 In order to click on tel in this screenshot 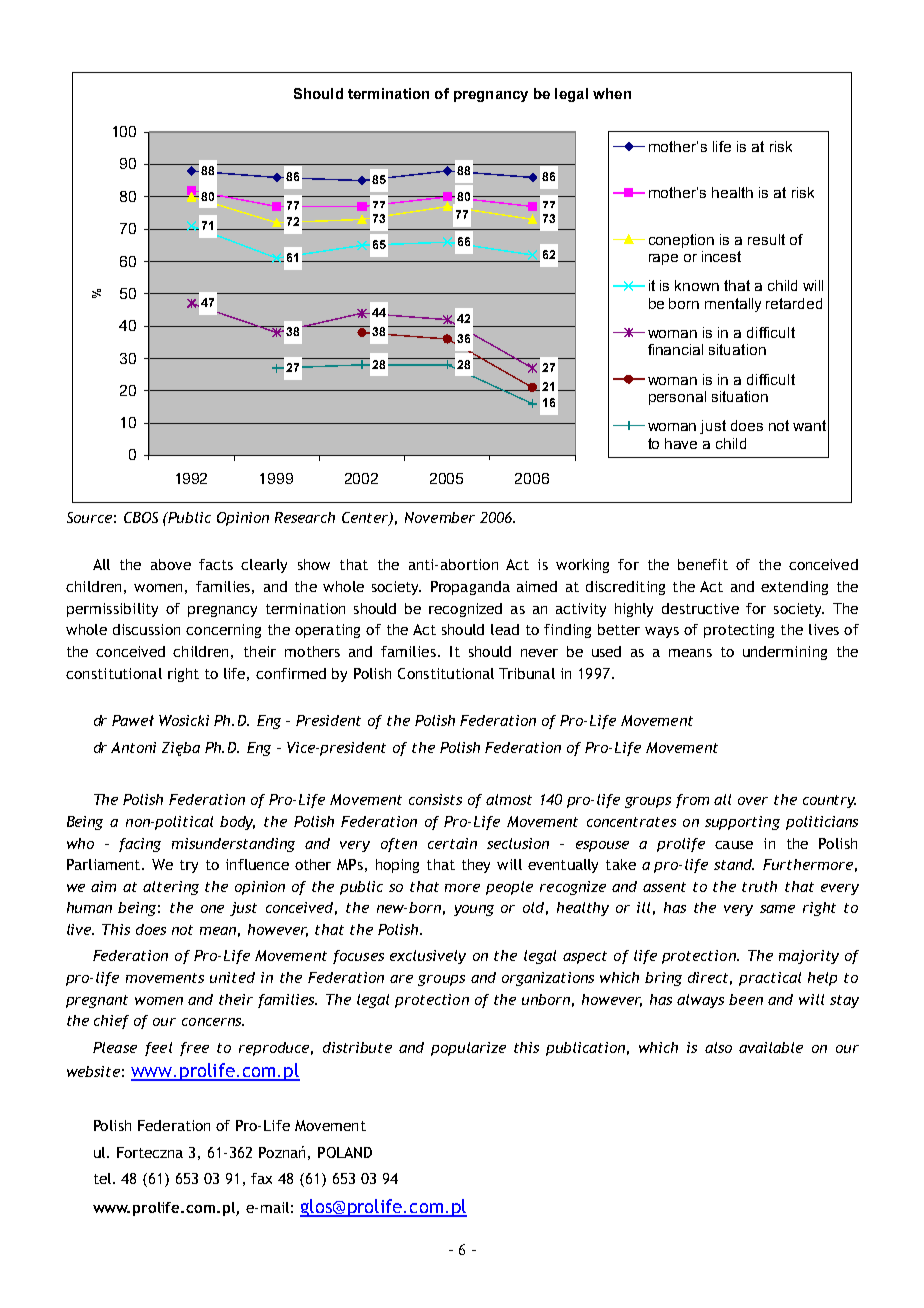, I will do `click(104, 1178)`.
